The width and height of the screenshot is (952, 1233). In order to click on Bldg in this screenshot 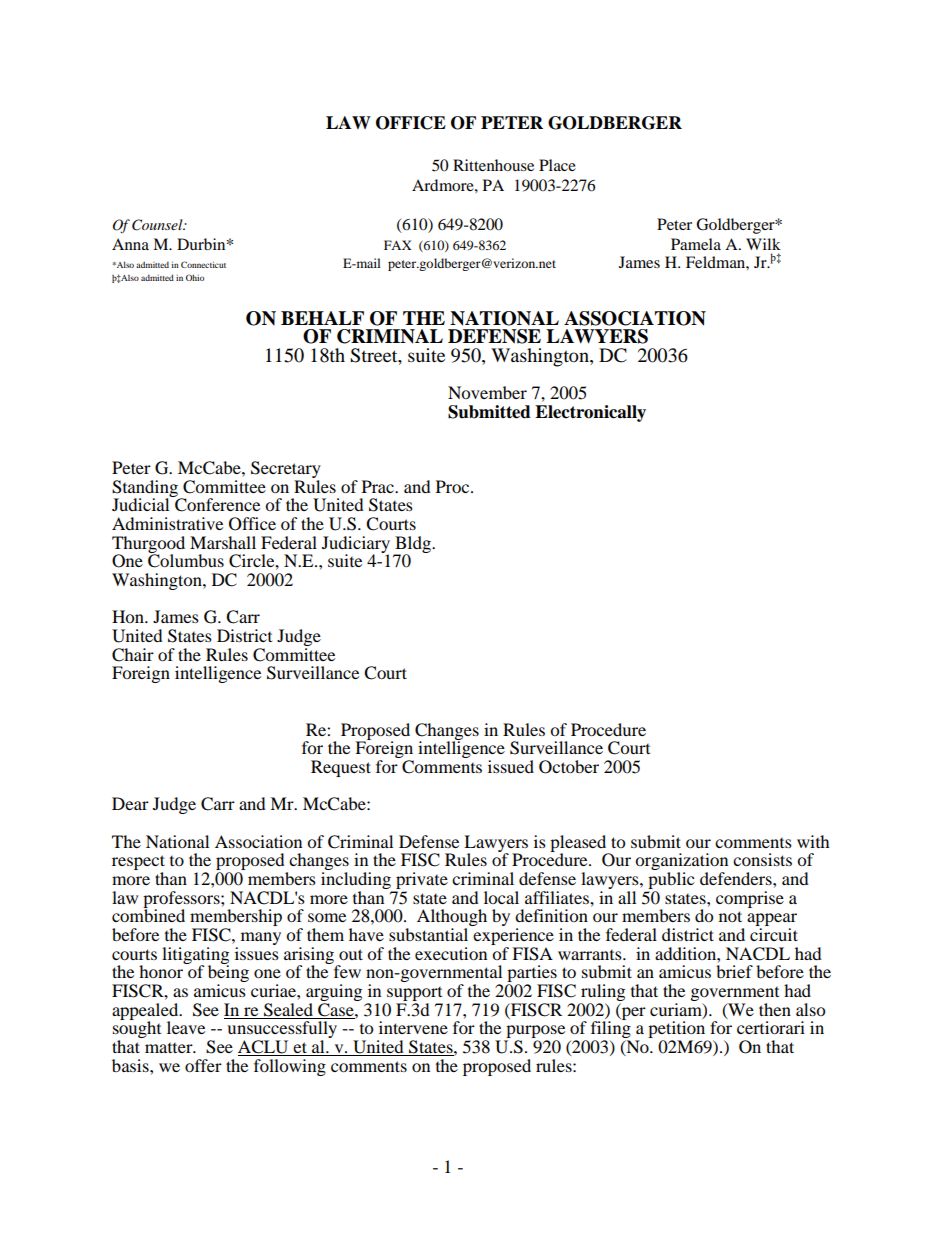, I will do `click(413, 545)`.
